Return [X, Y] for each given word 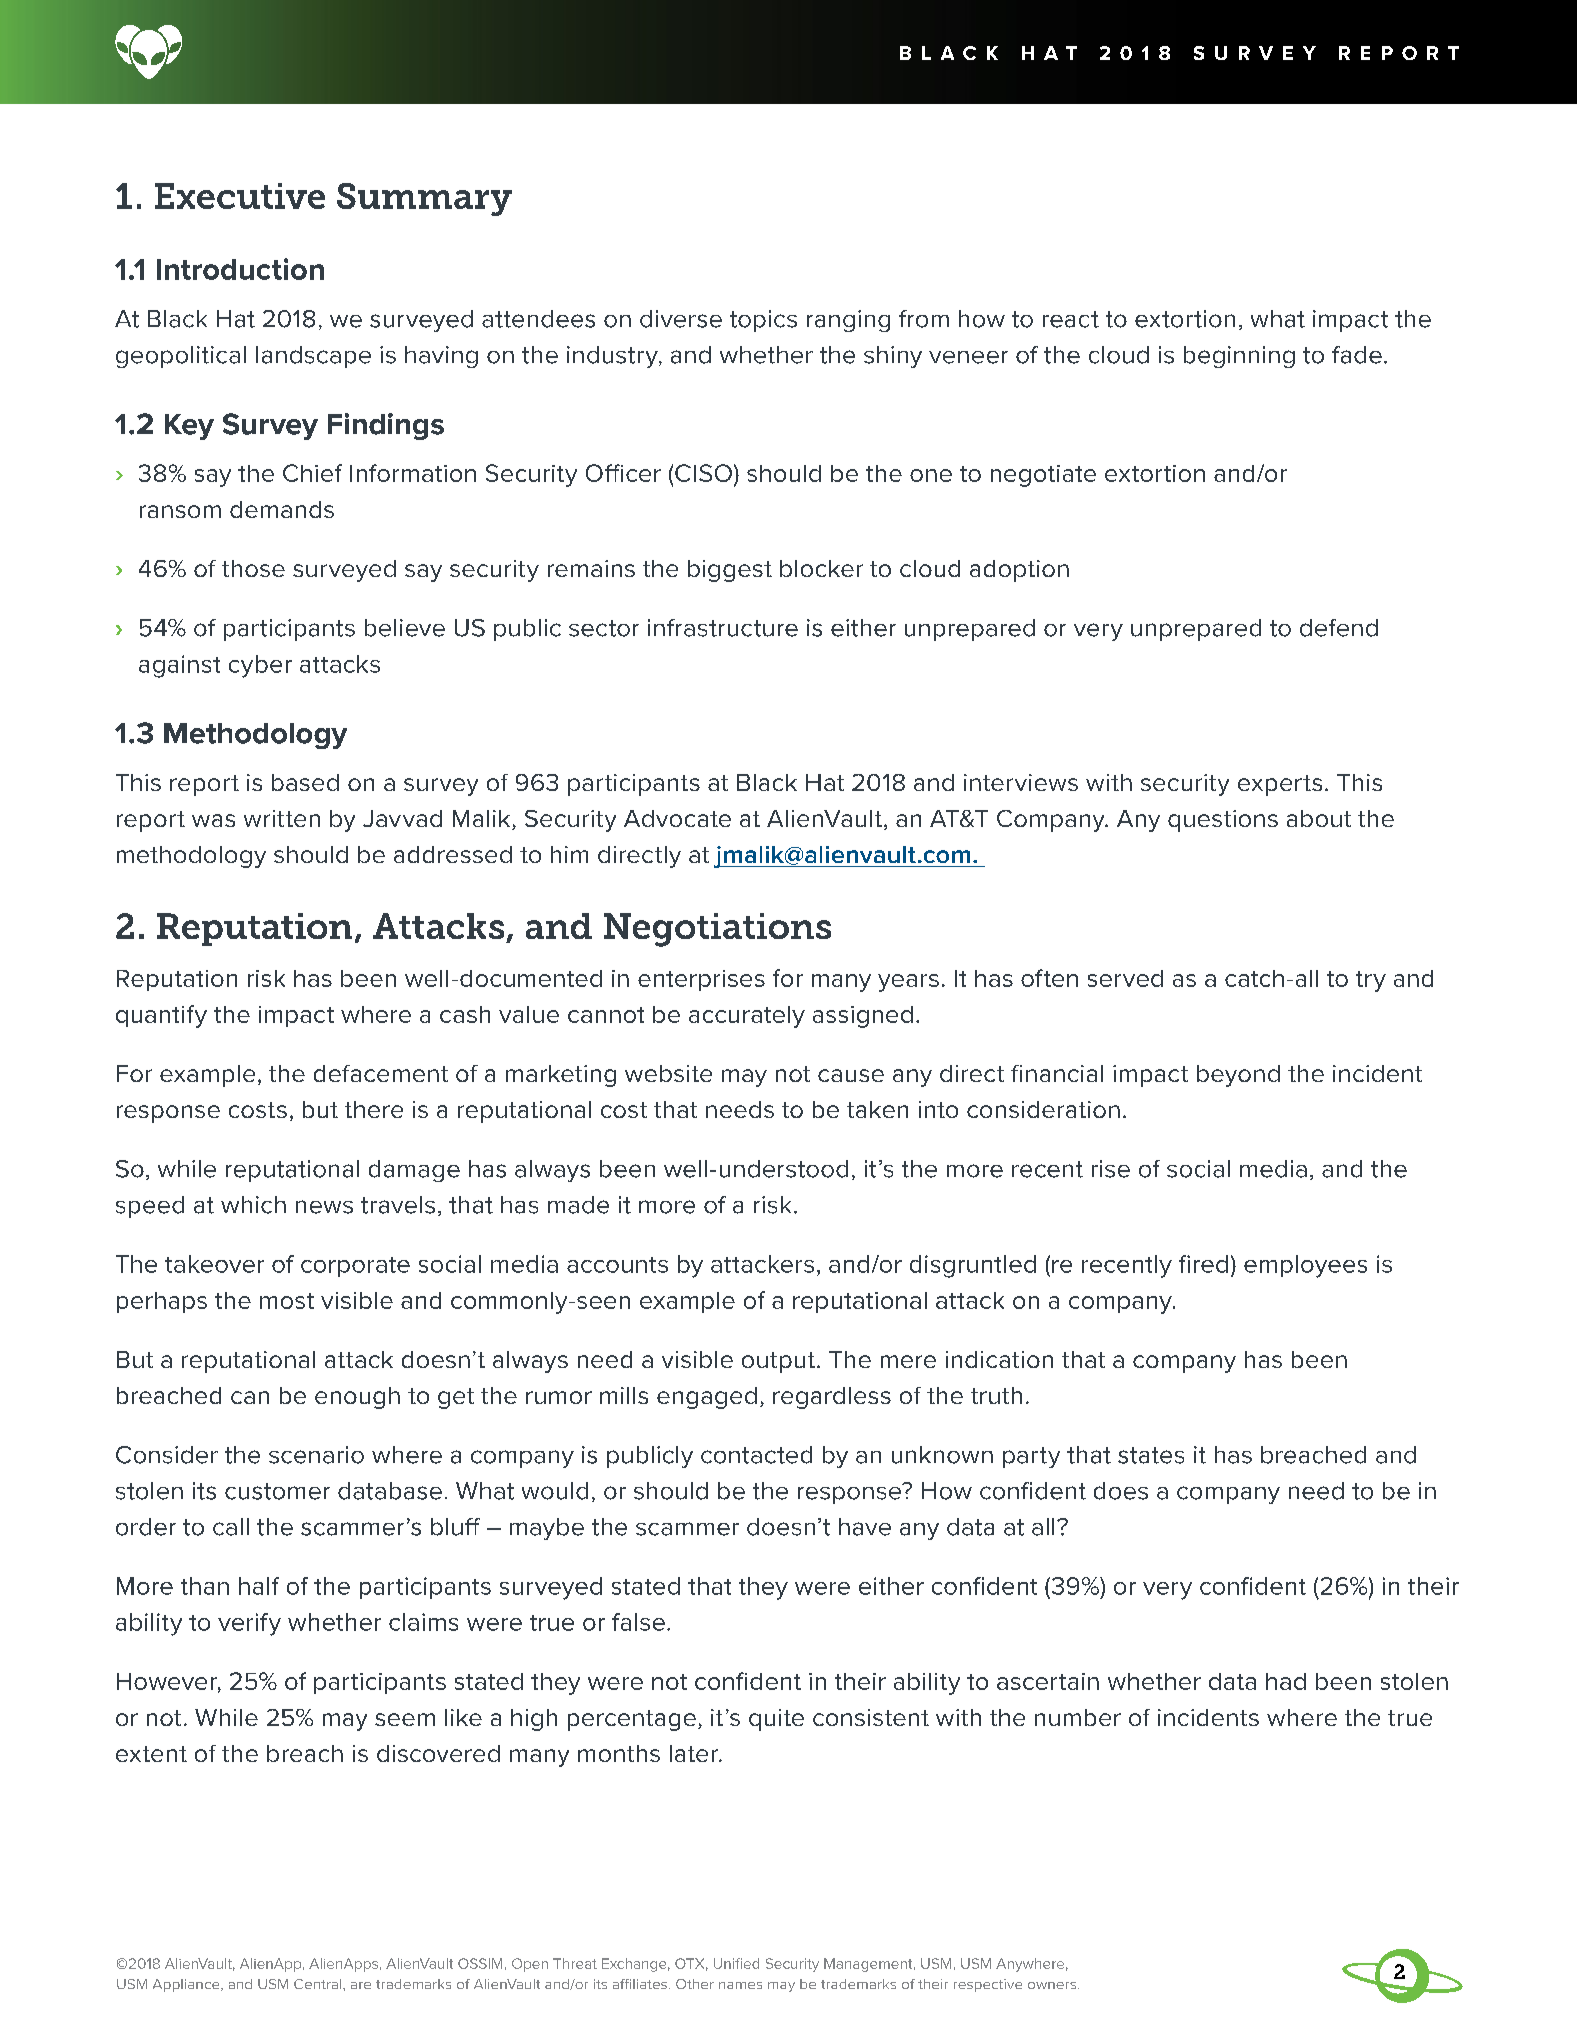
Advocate [677, 818]
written [282, 818]
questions [1223, 821]
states [1151, 1455]
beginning [1239, 357]
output [778, 1362]
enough [357, 1398]
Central [319, 1984]
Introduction [240, 269]
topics [763, 321]
